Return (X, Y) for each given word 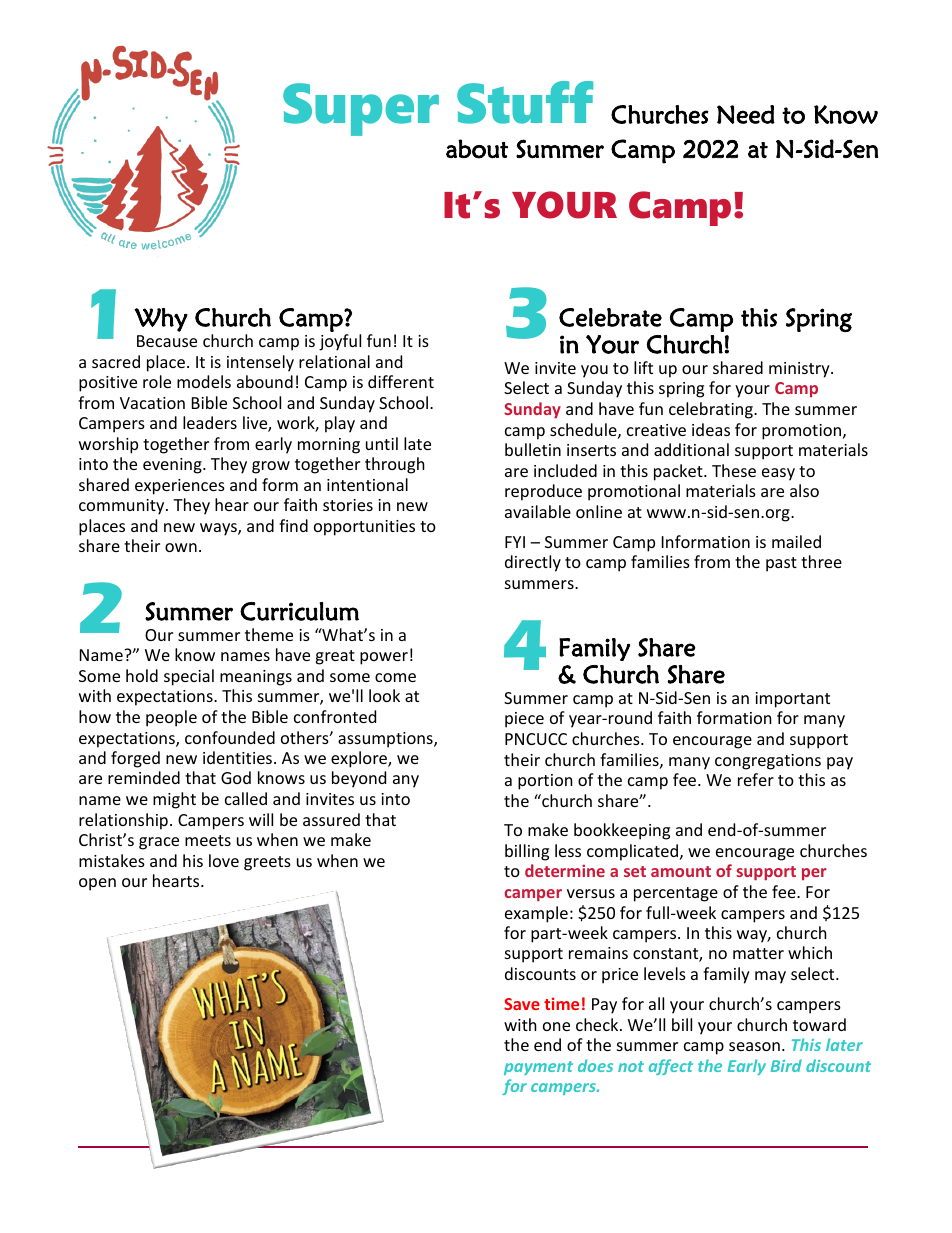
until (382, 443)
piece (524, 720)
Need (746, 114)
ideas (711, 429)
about (477, 149)
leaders (210, 422)
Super (361, 109)
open (97, 884)
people (171, 718)
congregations (768, 762)
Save (522, 1004)
